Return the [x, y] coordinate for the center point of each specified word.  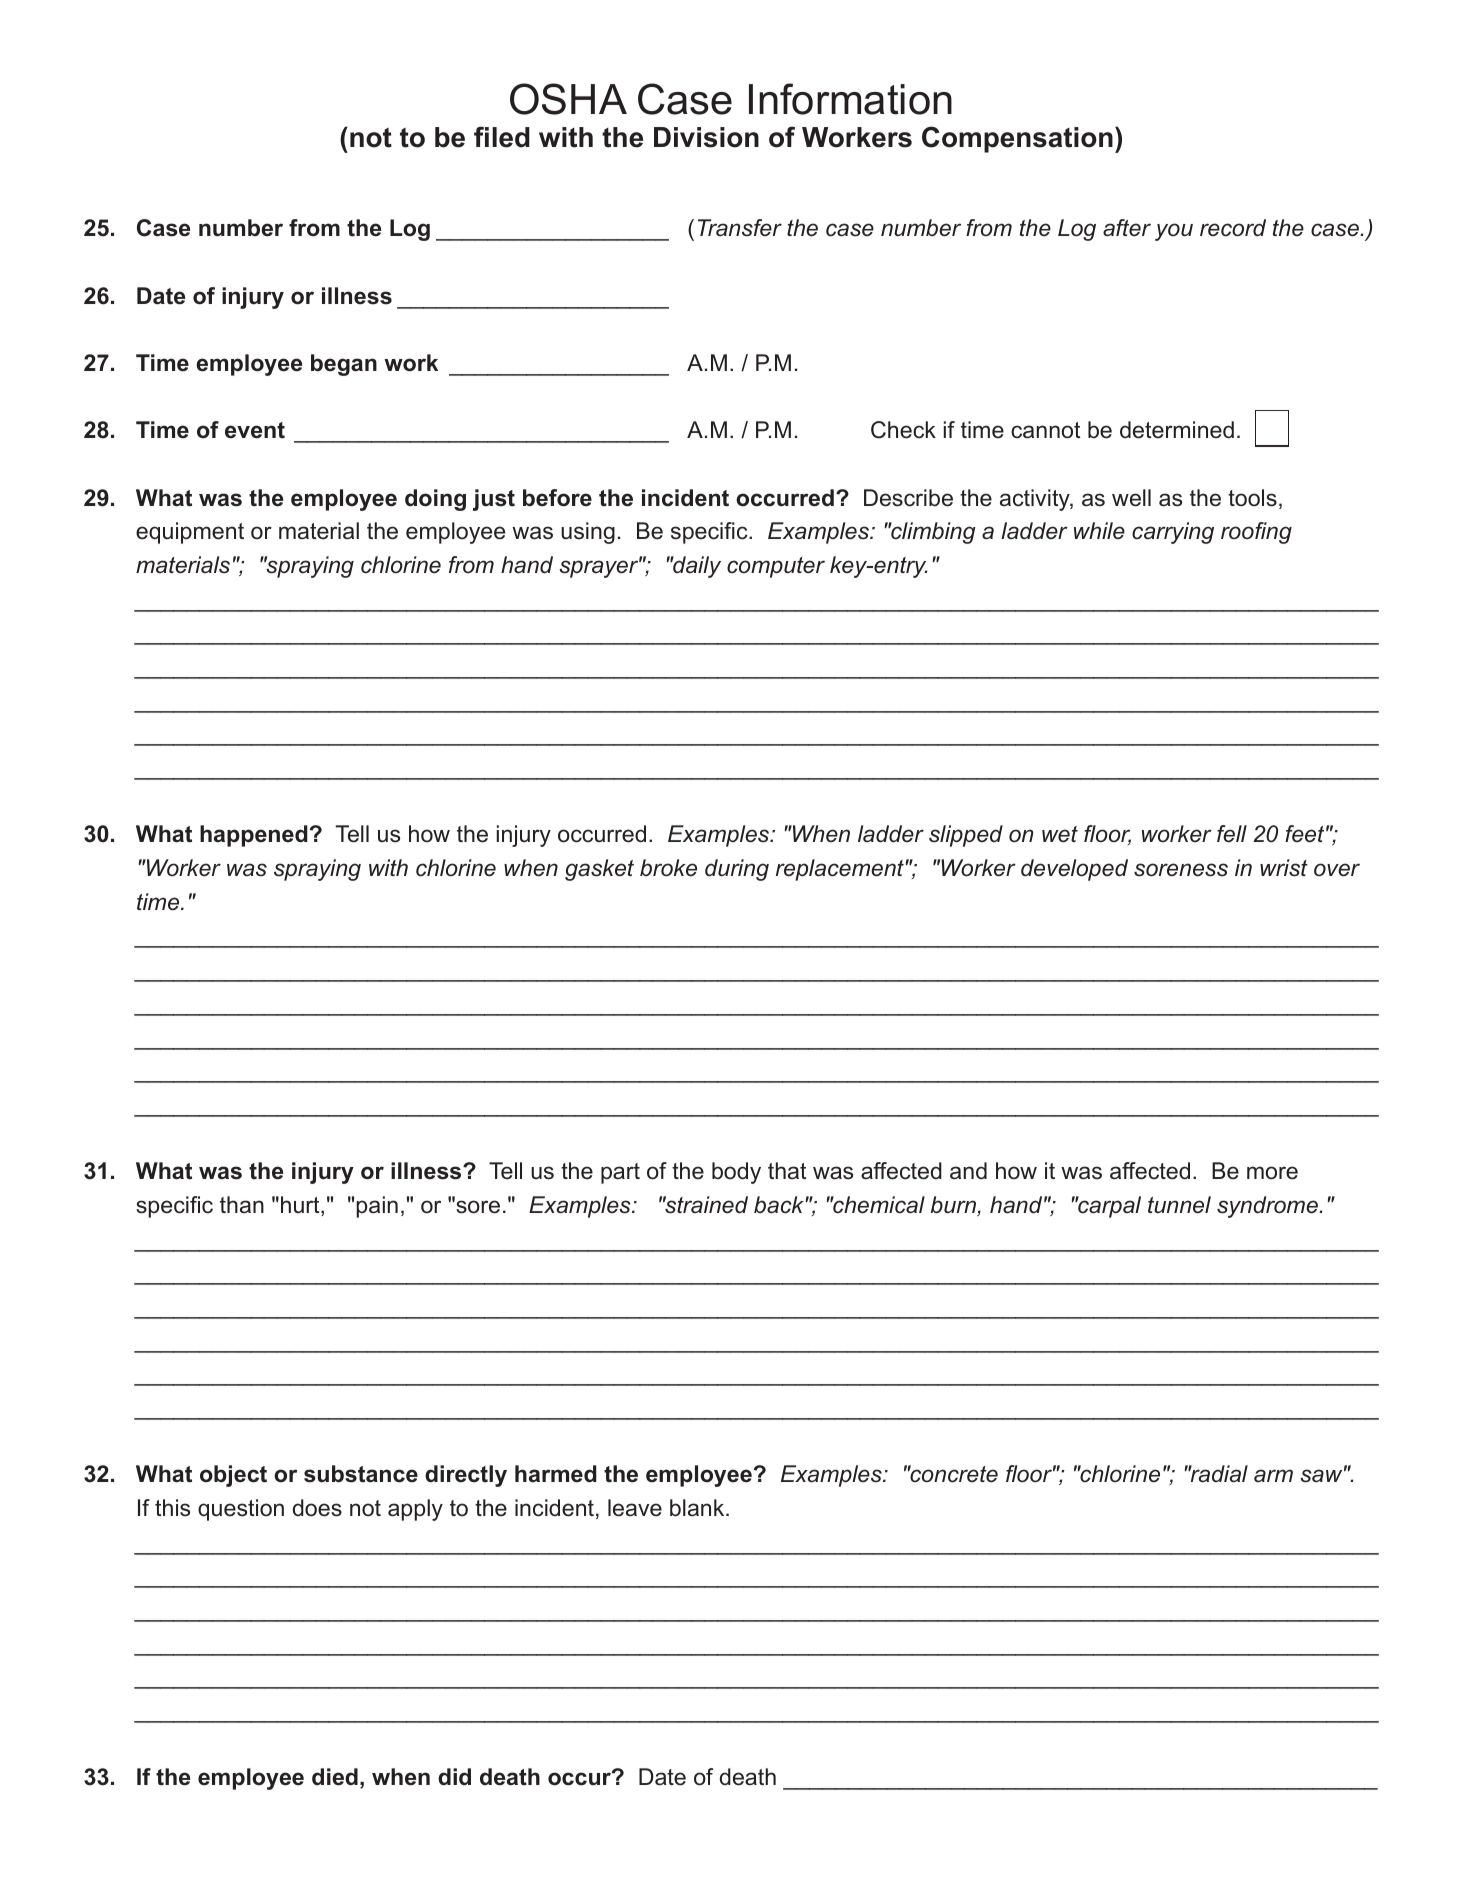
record [1233, 228]
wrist [1284, 868]
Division [706, 137]
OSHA [568, 99]
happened [254, 836]
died [335, 1777]
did [454, 1777]
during [737, 870]
